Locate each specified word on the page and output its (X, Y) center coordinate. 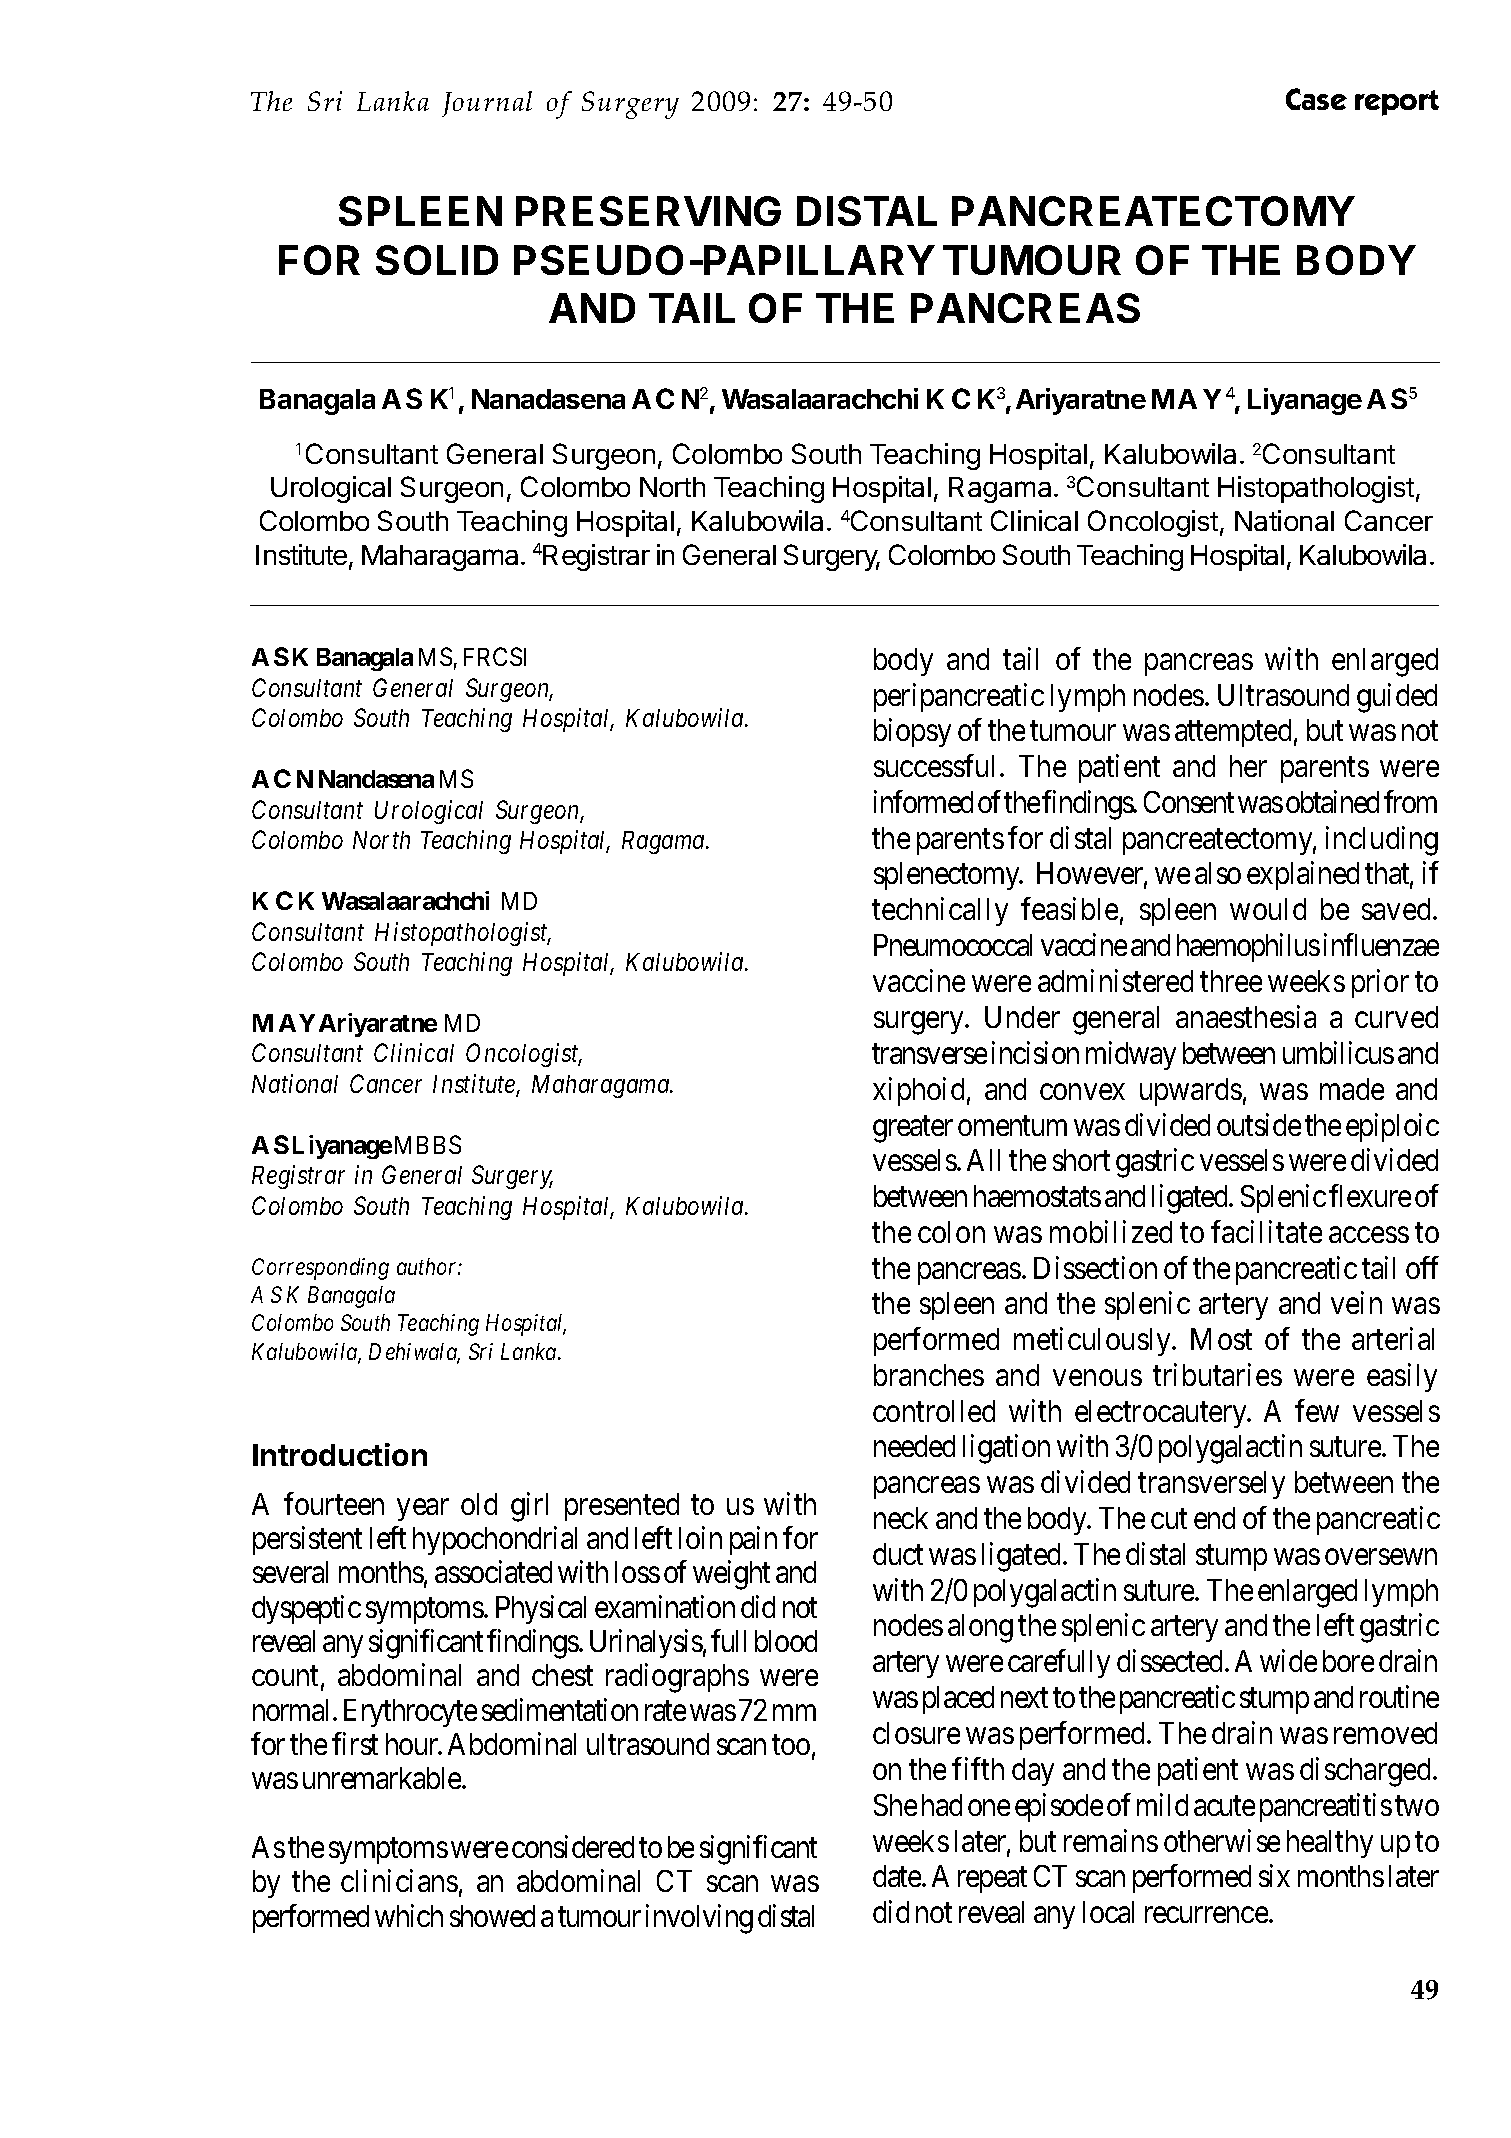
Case (1316, 99)
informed (923, 801)
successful (937, 765)
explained (1303, 876)
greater (913, 1129)
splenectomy (948, 876)
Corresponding (320, 1269)
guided (1397, 698)
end (1214, 1518)
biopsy (912, 732)
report (1397, 103)
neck (901, 1518)
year (423, 1510)
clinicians (399, 1880)
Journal (487, 104)
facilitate (1266, 1231)
